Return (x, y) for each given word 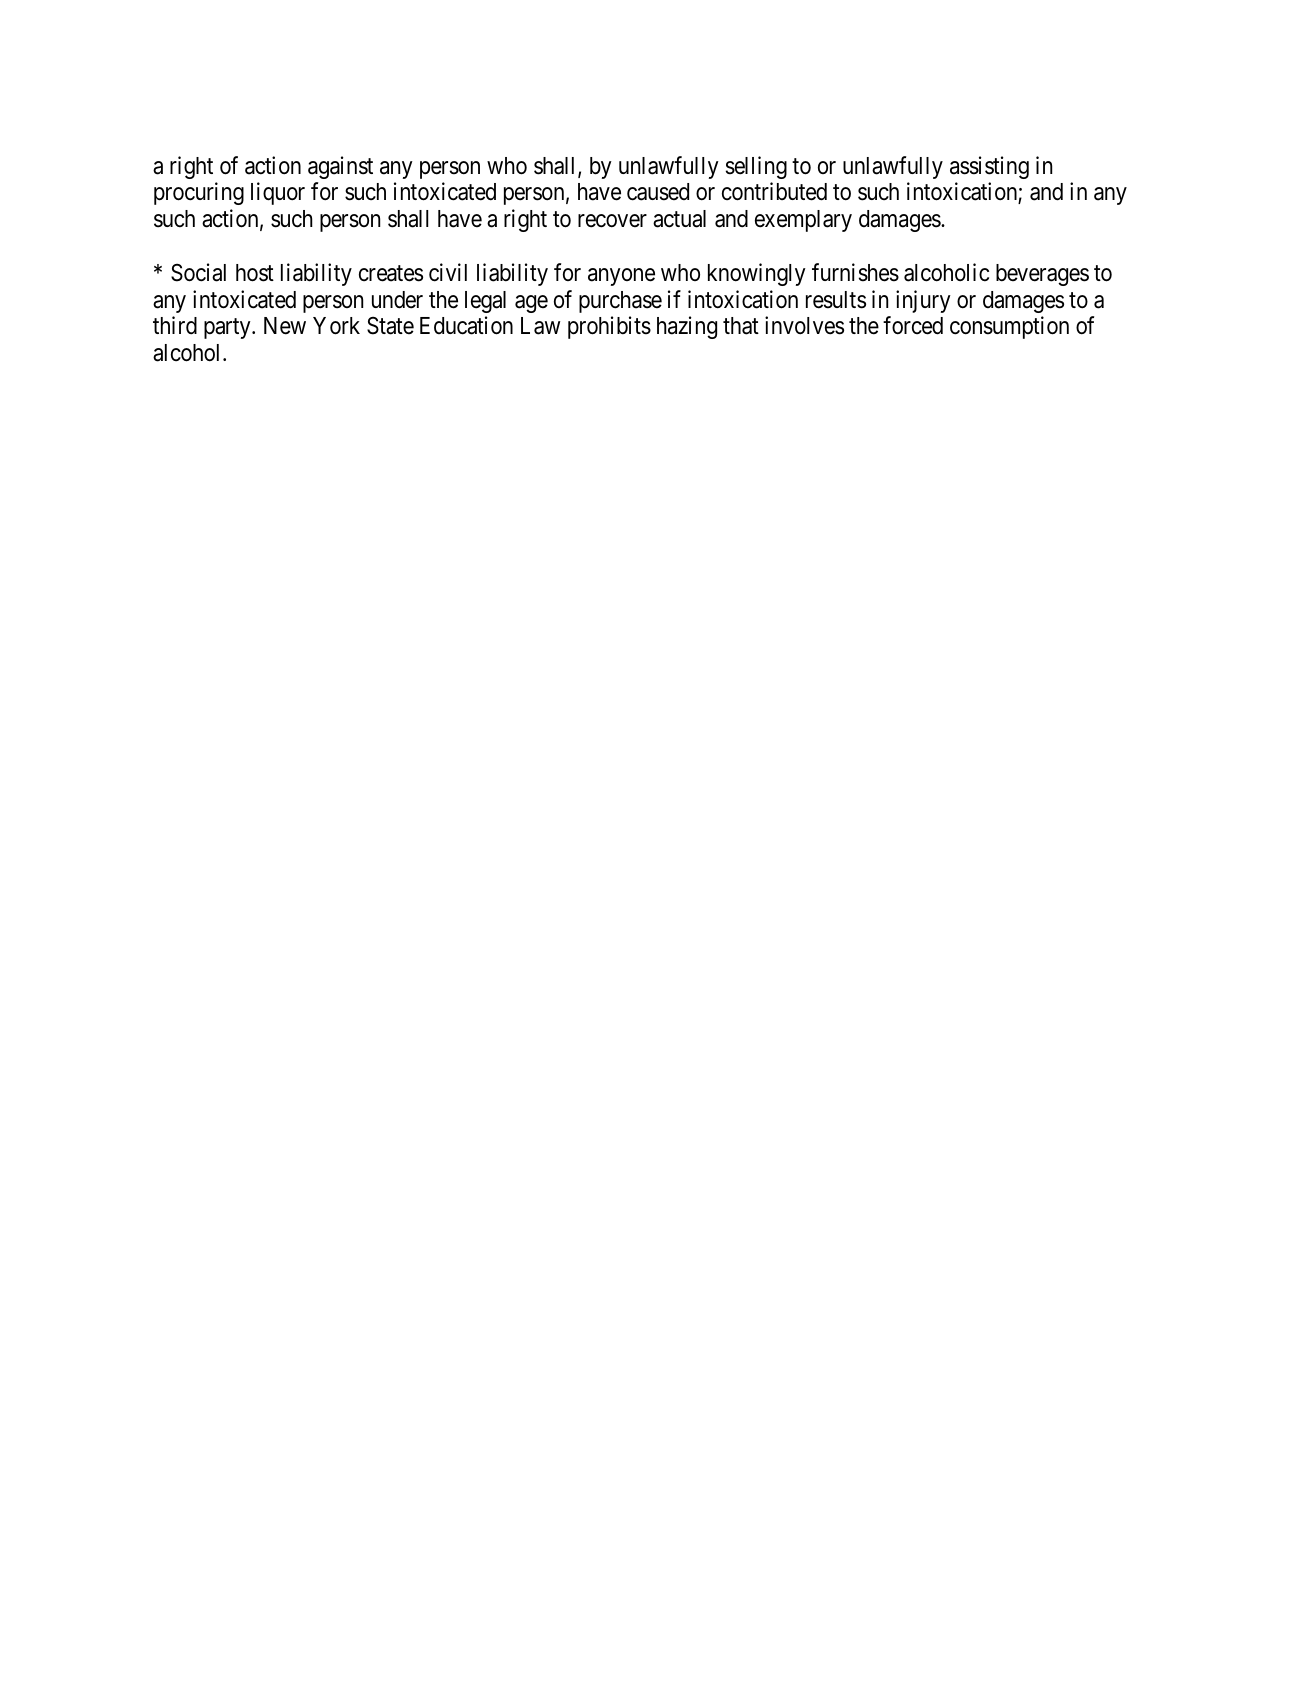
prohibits (609, 327)
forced (913, 325)
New (285, 326)
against (340, 167)
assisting (989, 167)
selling (756, 167)
